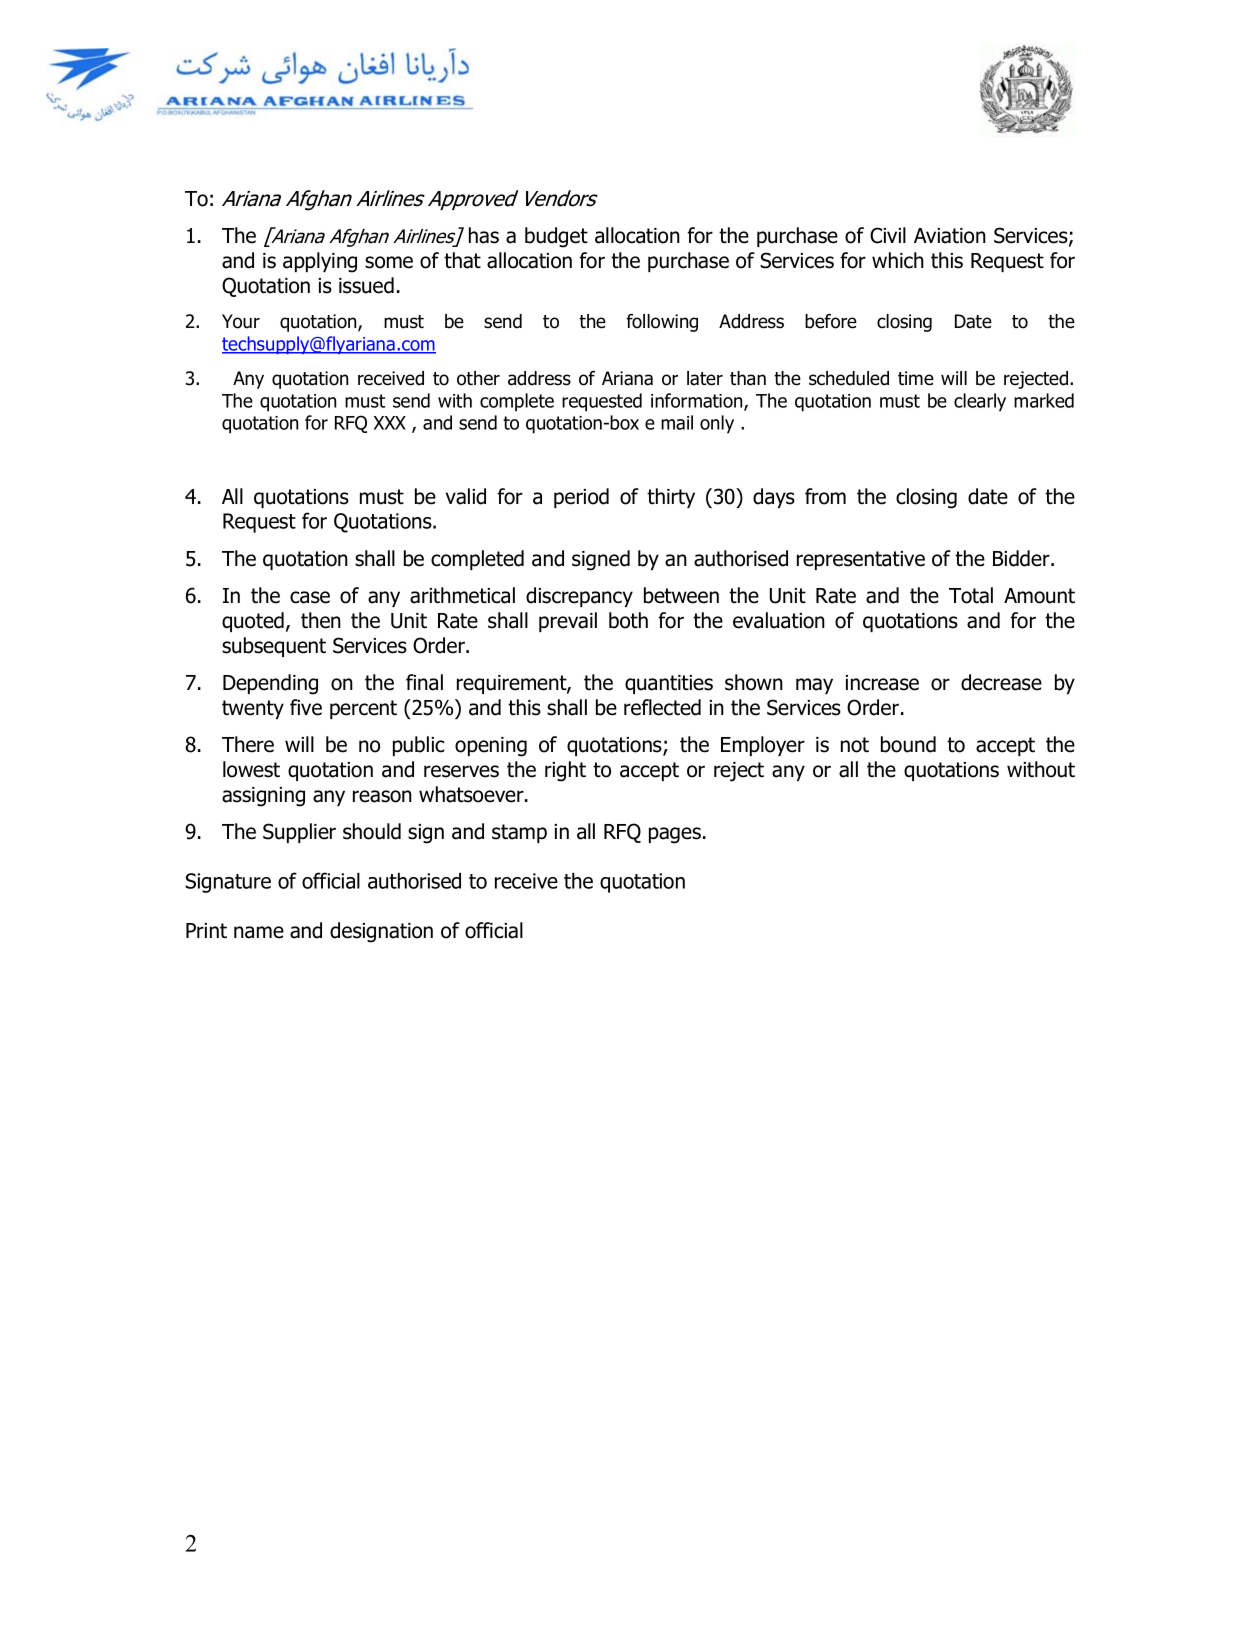  Describe the element at coordinates (898, 260) in the page. I see `which` at that location.
